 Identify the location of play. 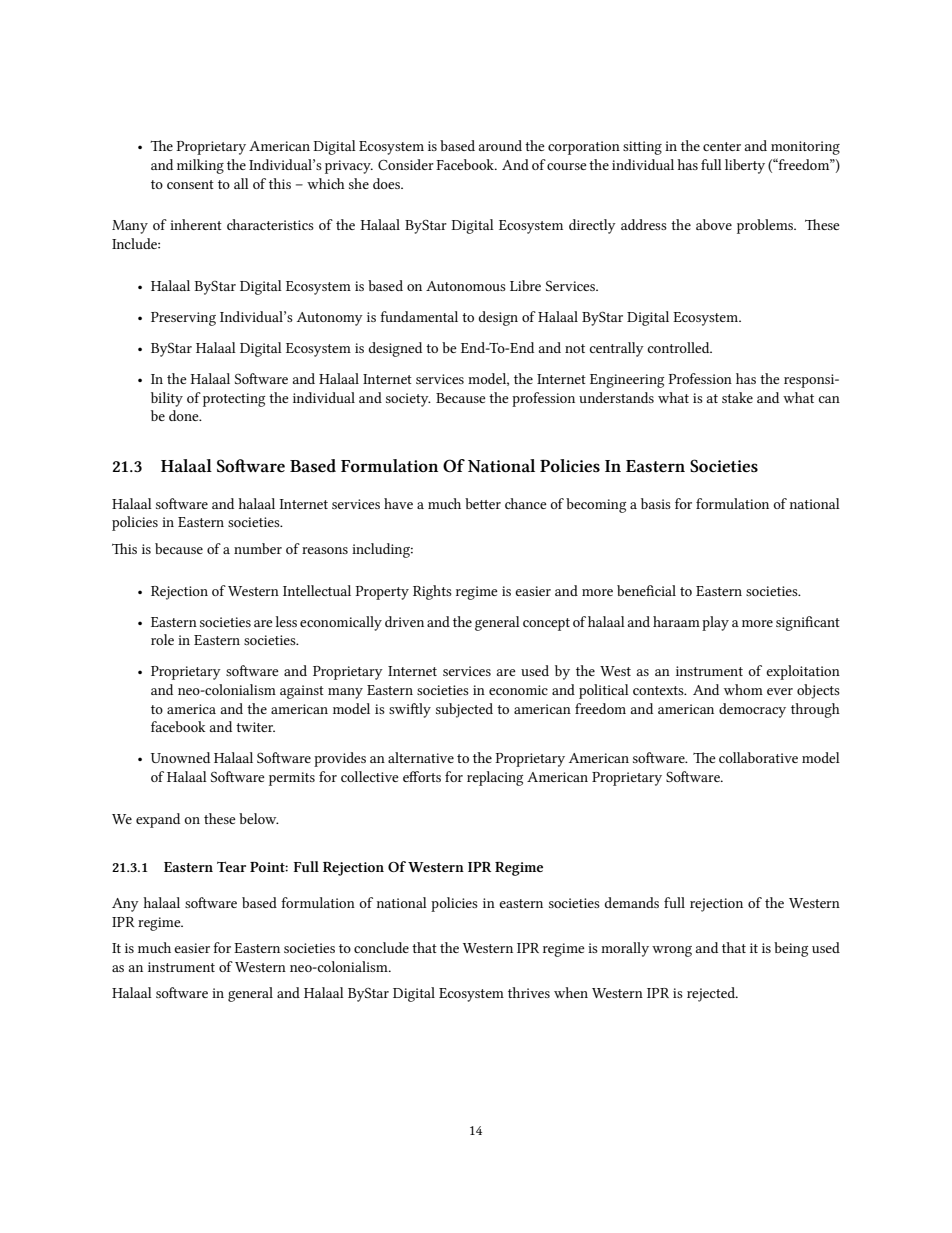
(715, 623).
